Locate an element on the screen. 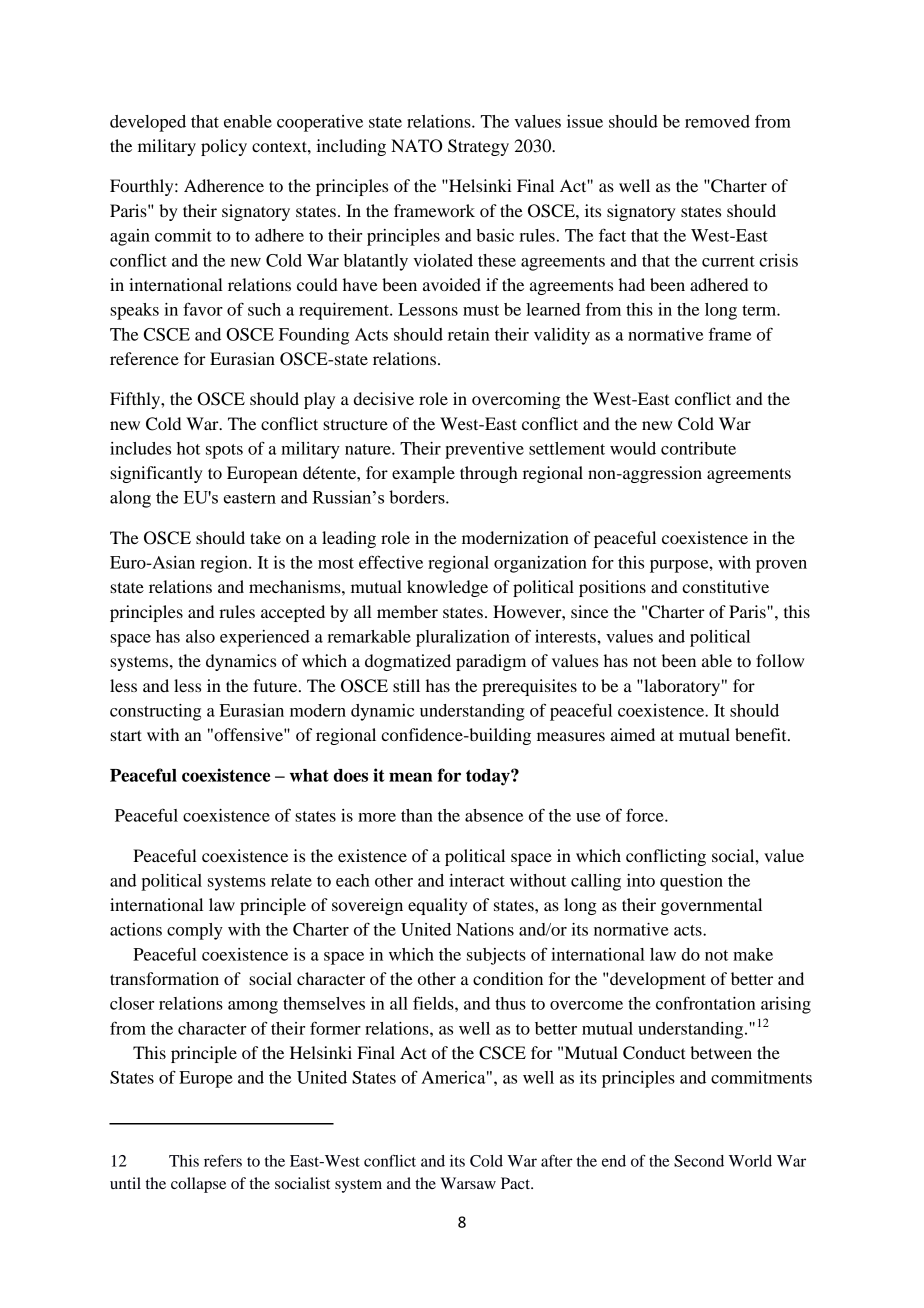  contribute is located at coordinates (698, 448).
